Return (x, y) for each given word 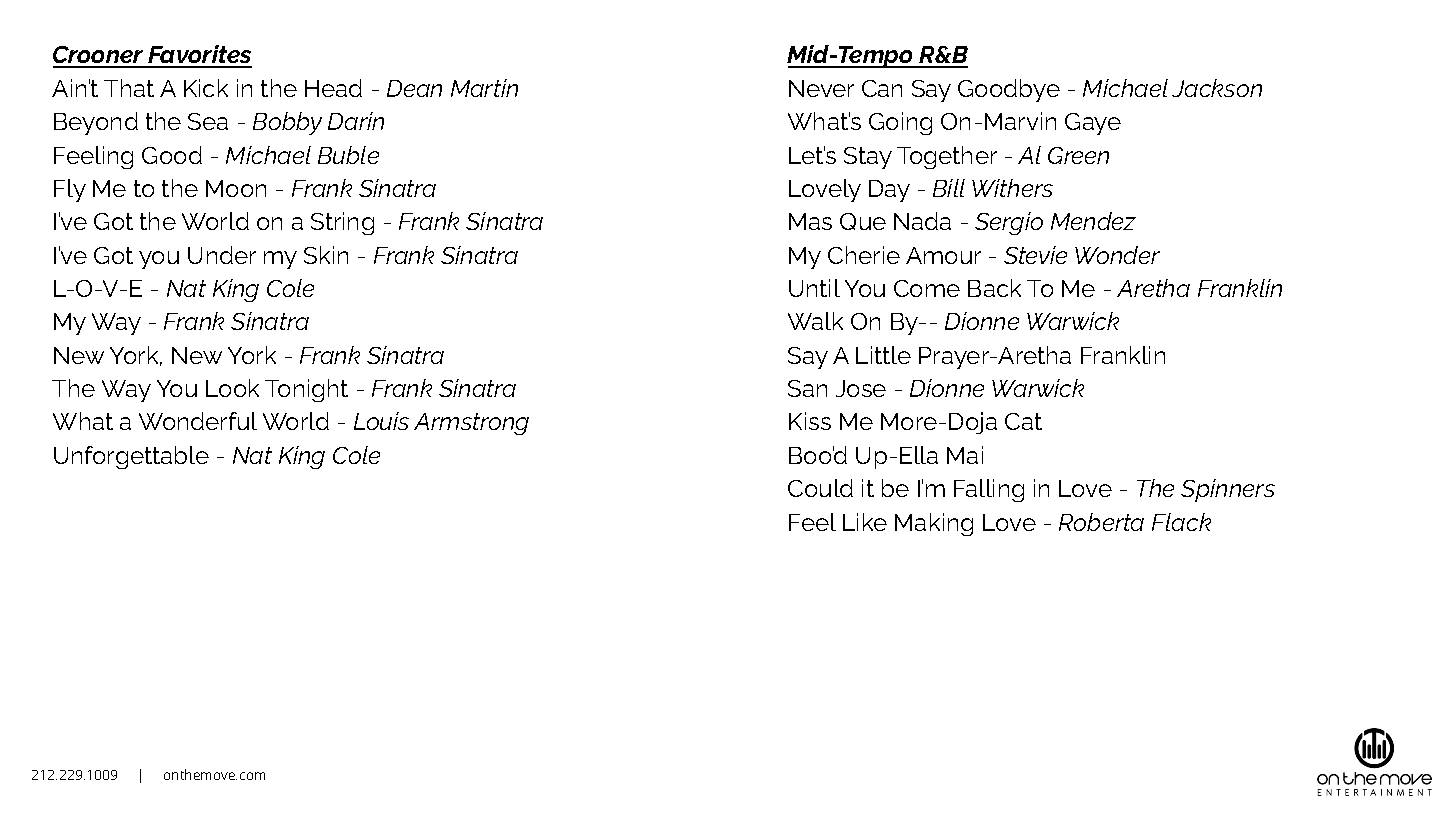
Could (820, 488)
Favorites (199, 56)
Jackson (1217, 88)
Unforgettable (131, 457)
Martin (484, 88)
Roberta (1101, 522)
